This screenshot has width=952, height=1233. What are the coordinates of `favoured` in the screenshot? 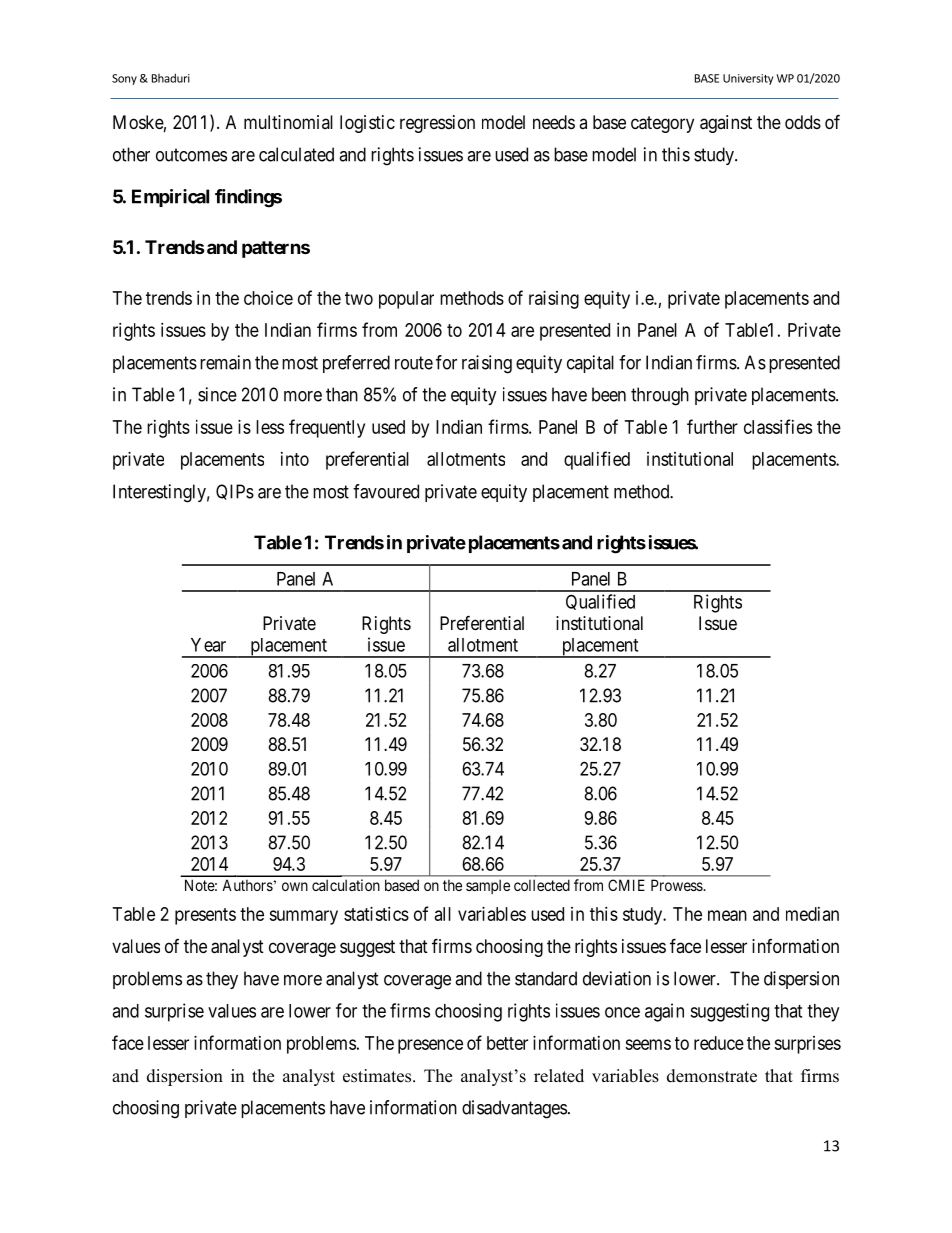 It's located at (386, 491).
